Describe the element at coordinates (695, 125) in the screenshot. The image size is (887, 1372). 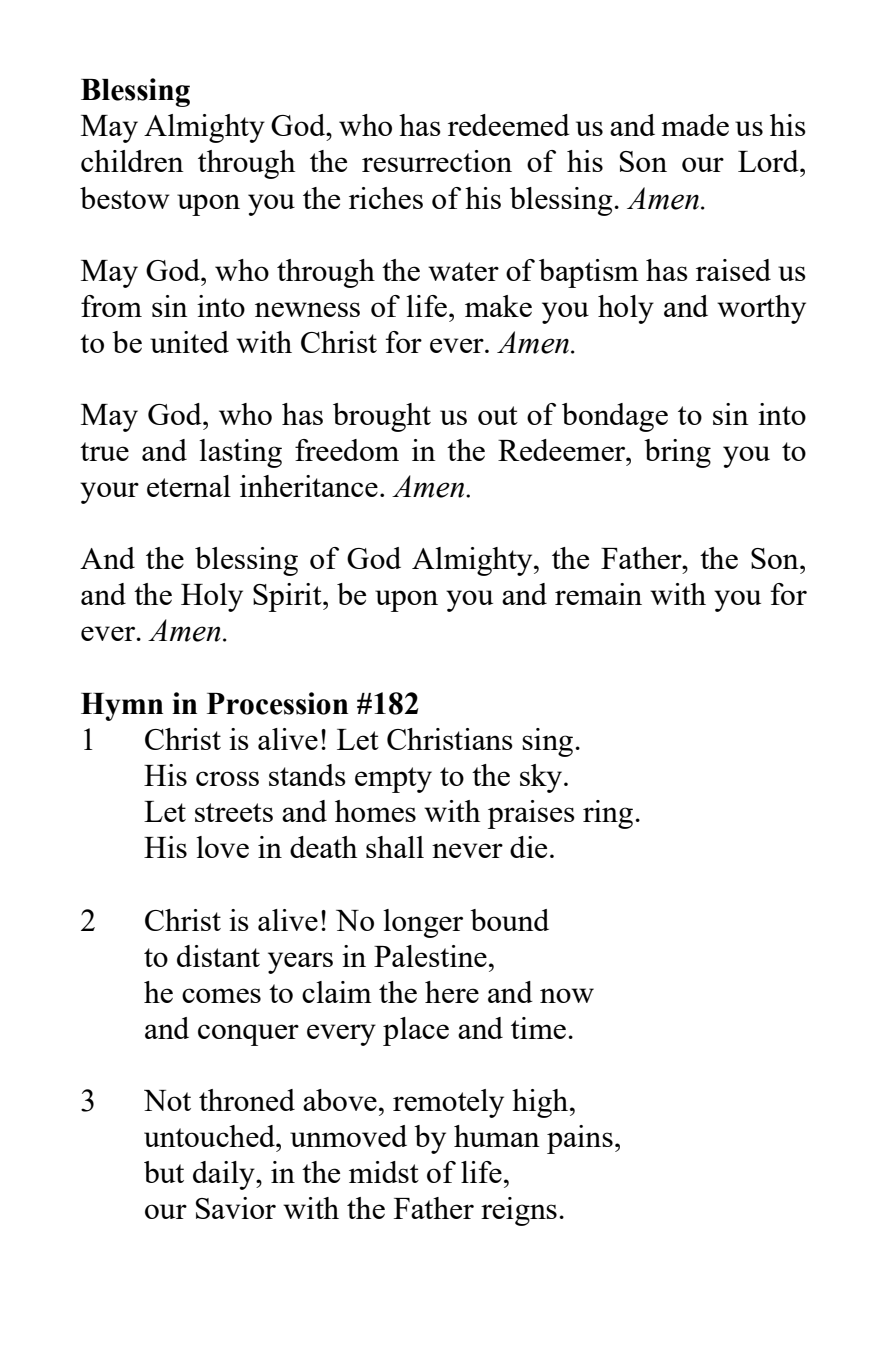
I see `made` at that location.
